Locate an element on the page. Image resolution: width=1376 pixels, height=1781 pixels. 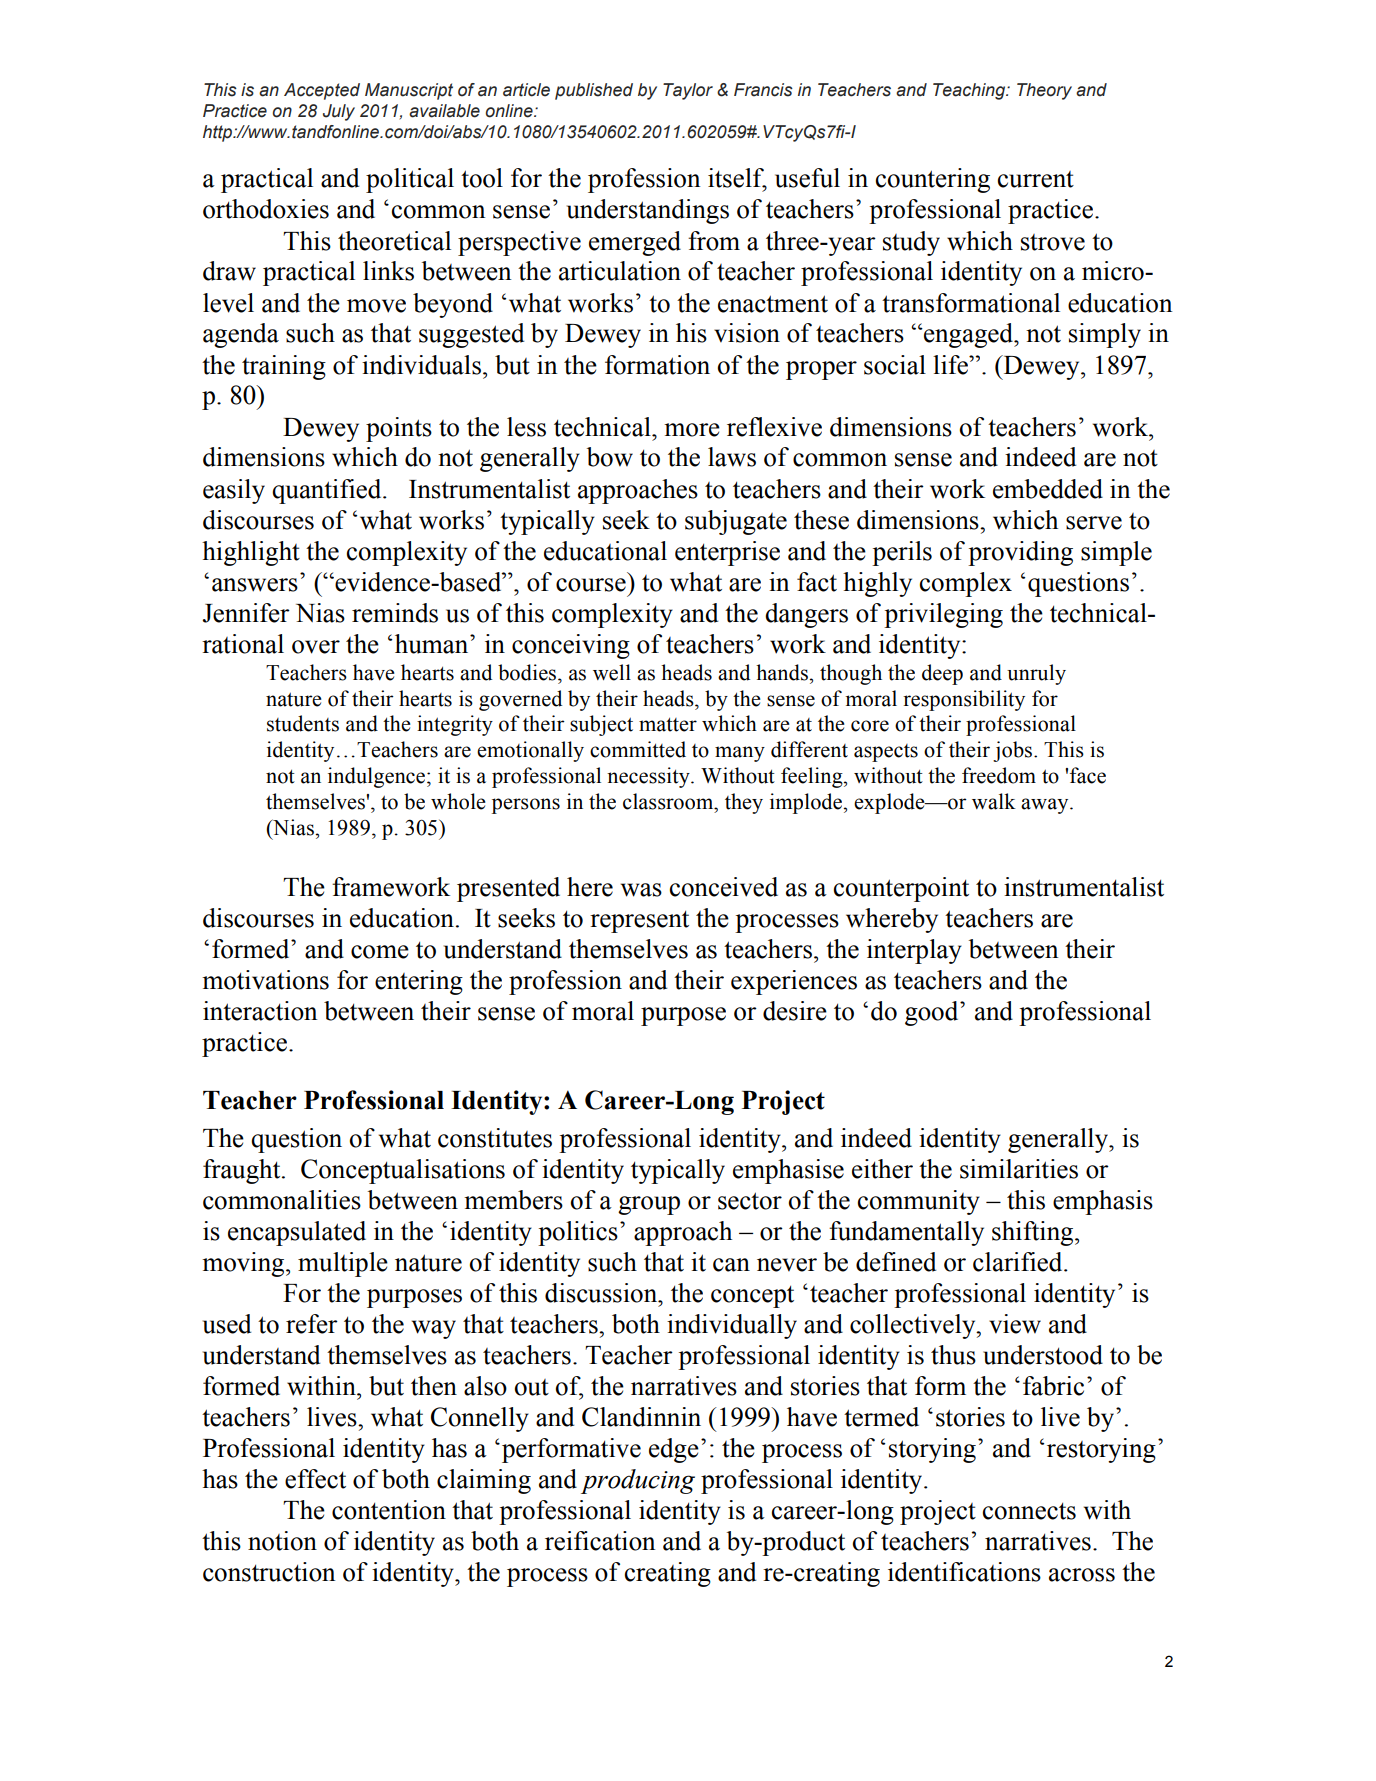
notion is located at coordinates (282, 1541).
